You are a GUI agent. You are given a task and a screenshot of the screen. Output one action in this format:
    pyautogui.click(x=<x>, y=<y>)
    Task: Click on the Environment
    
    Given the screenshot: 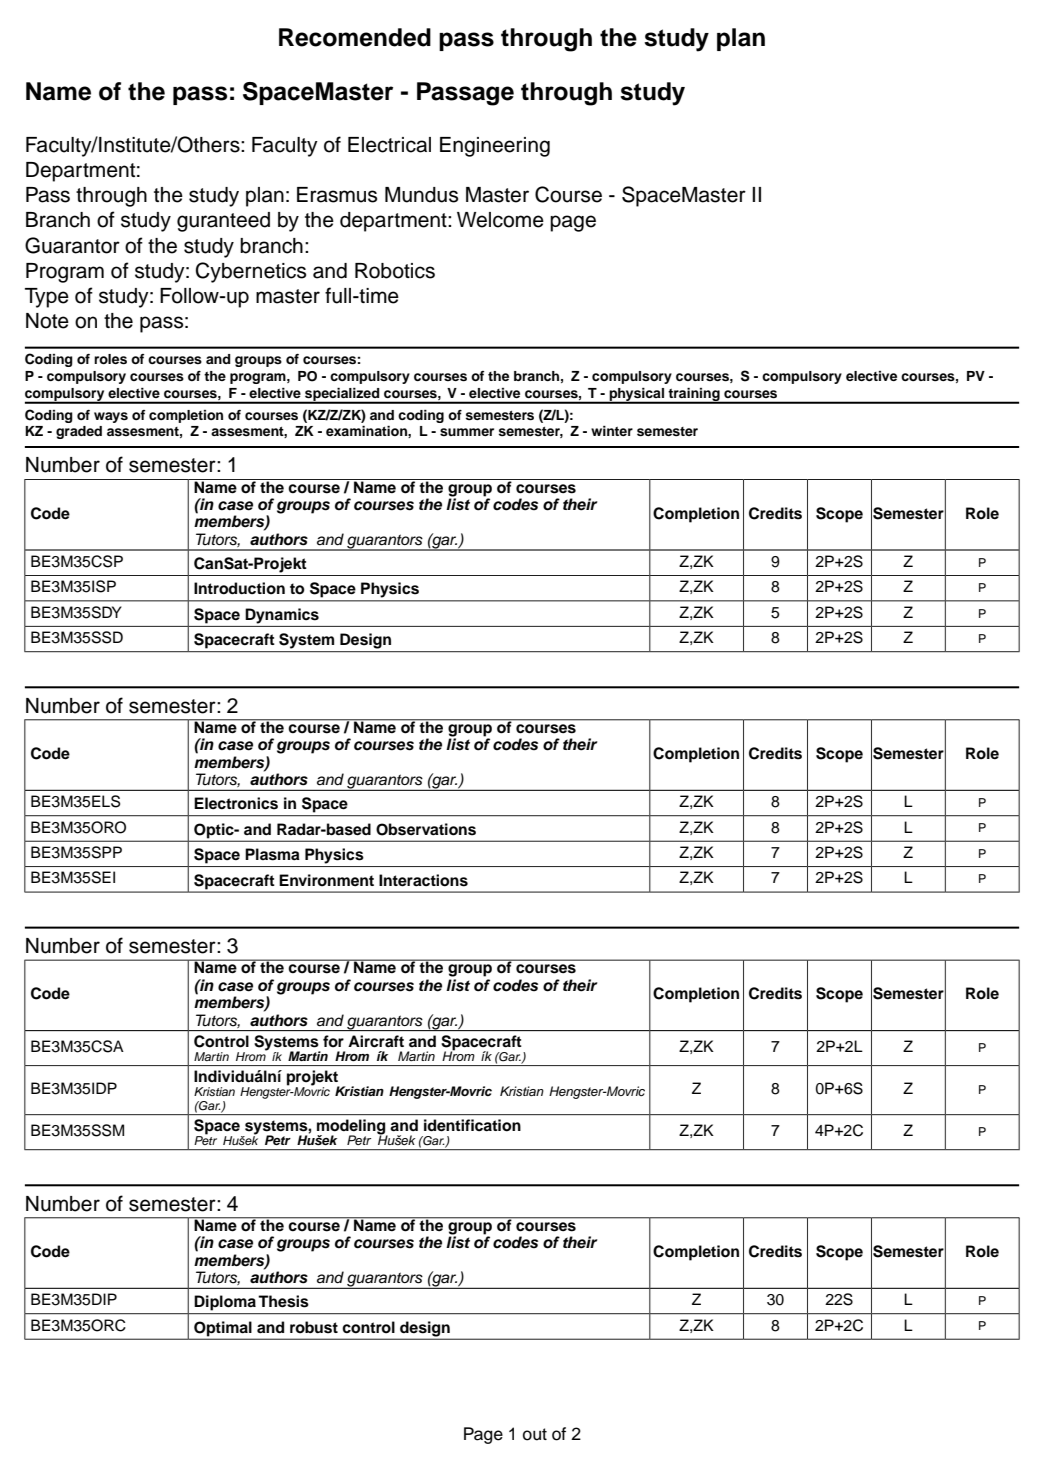 What is the action you would take?
    pyautogui.click(x=326, y=880)
